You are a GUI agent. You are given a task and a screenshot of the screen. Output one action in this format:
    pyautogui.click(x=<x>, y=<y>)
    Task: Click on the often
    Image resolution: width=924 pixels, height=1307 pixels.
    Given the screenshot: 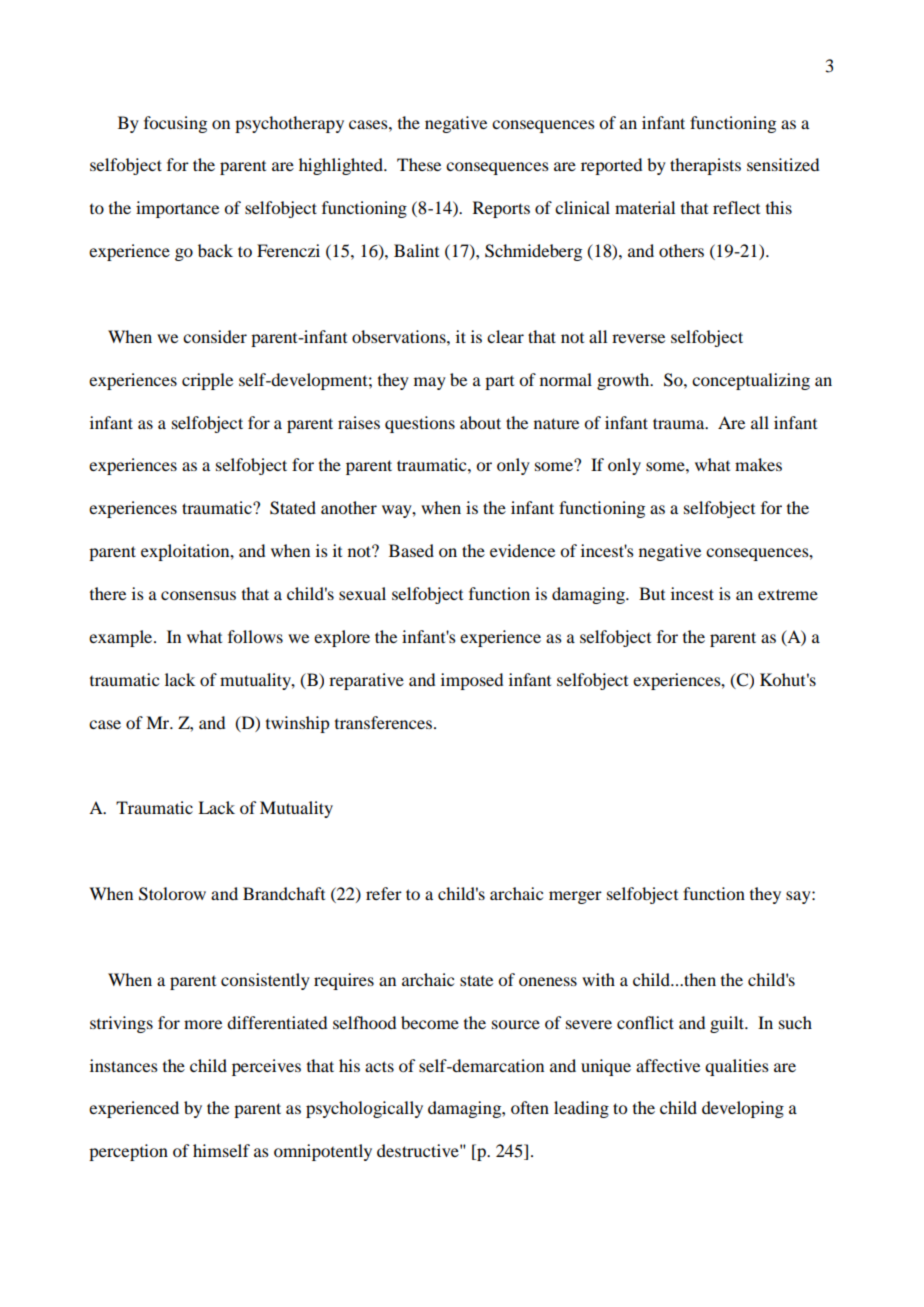 What is the action you would take?
    pyautogui.click(x=530, y=1107)
